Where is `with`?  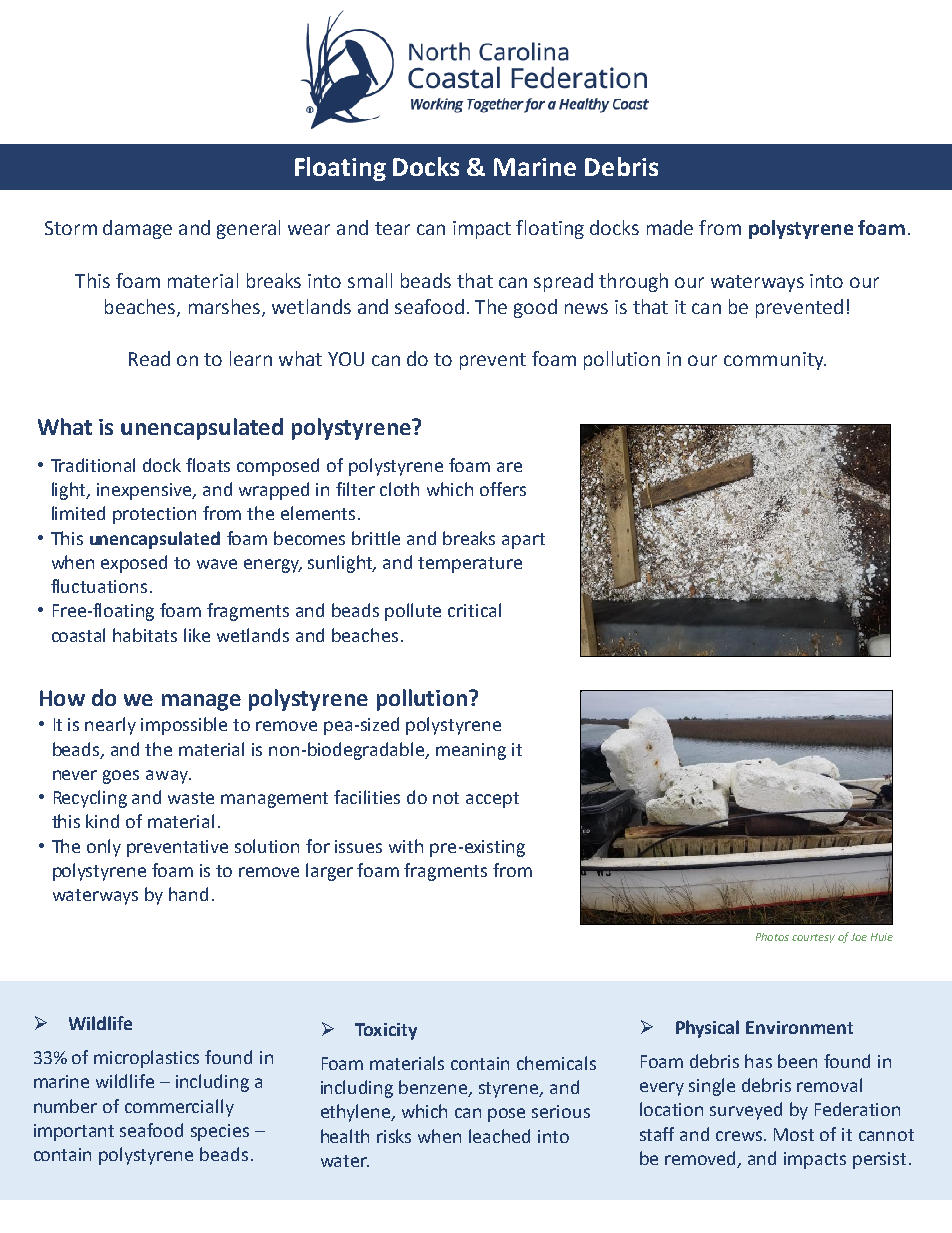
with is located at coordinates (406, 846).
